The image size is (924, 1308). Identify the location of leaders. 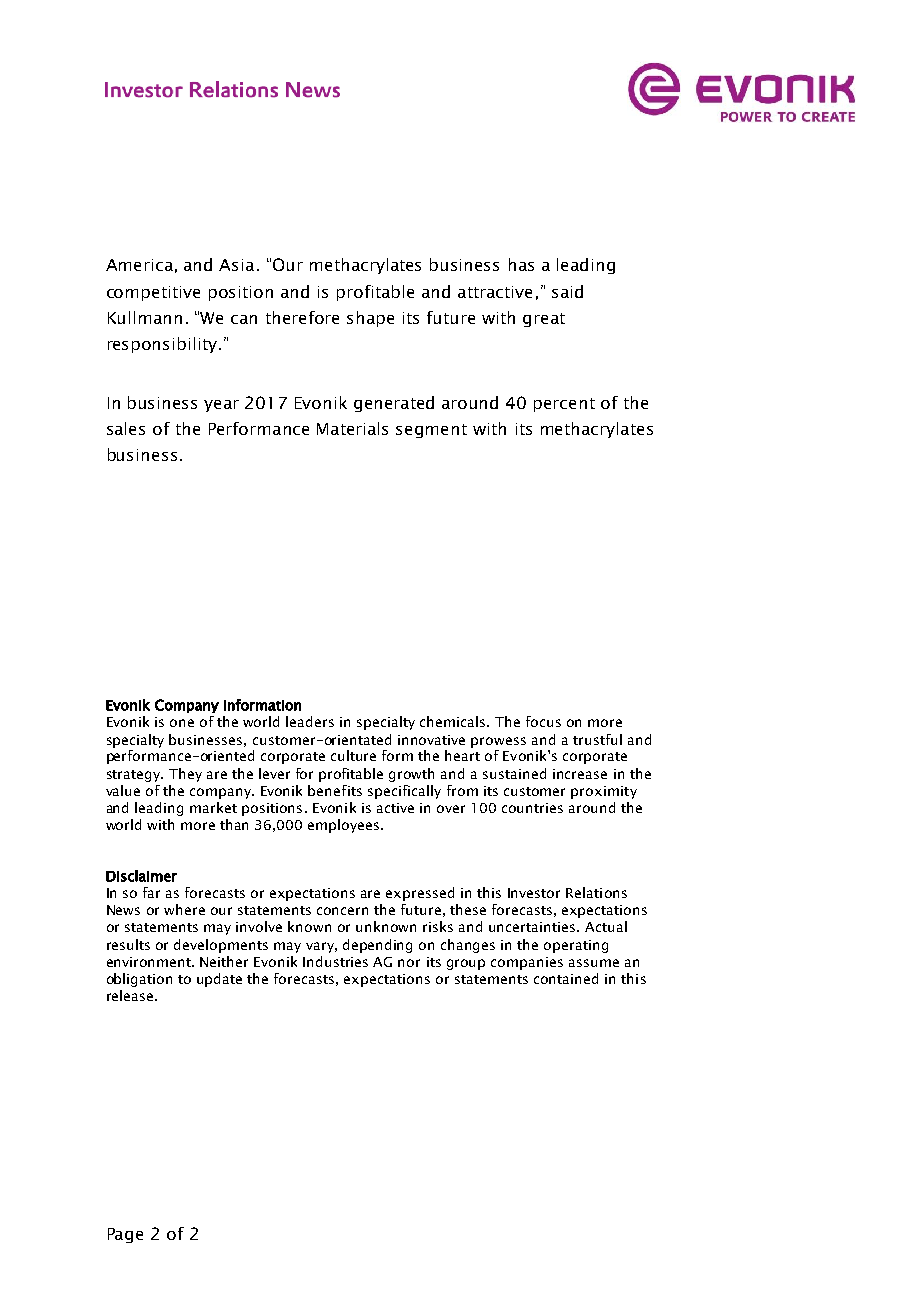
(310, 721).
